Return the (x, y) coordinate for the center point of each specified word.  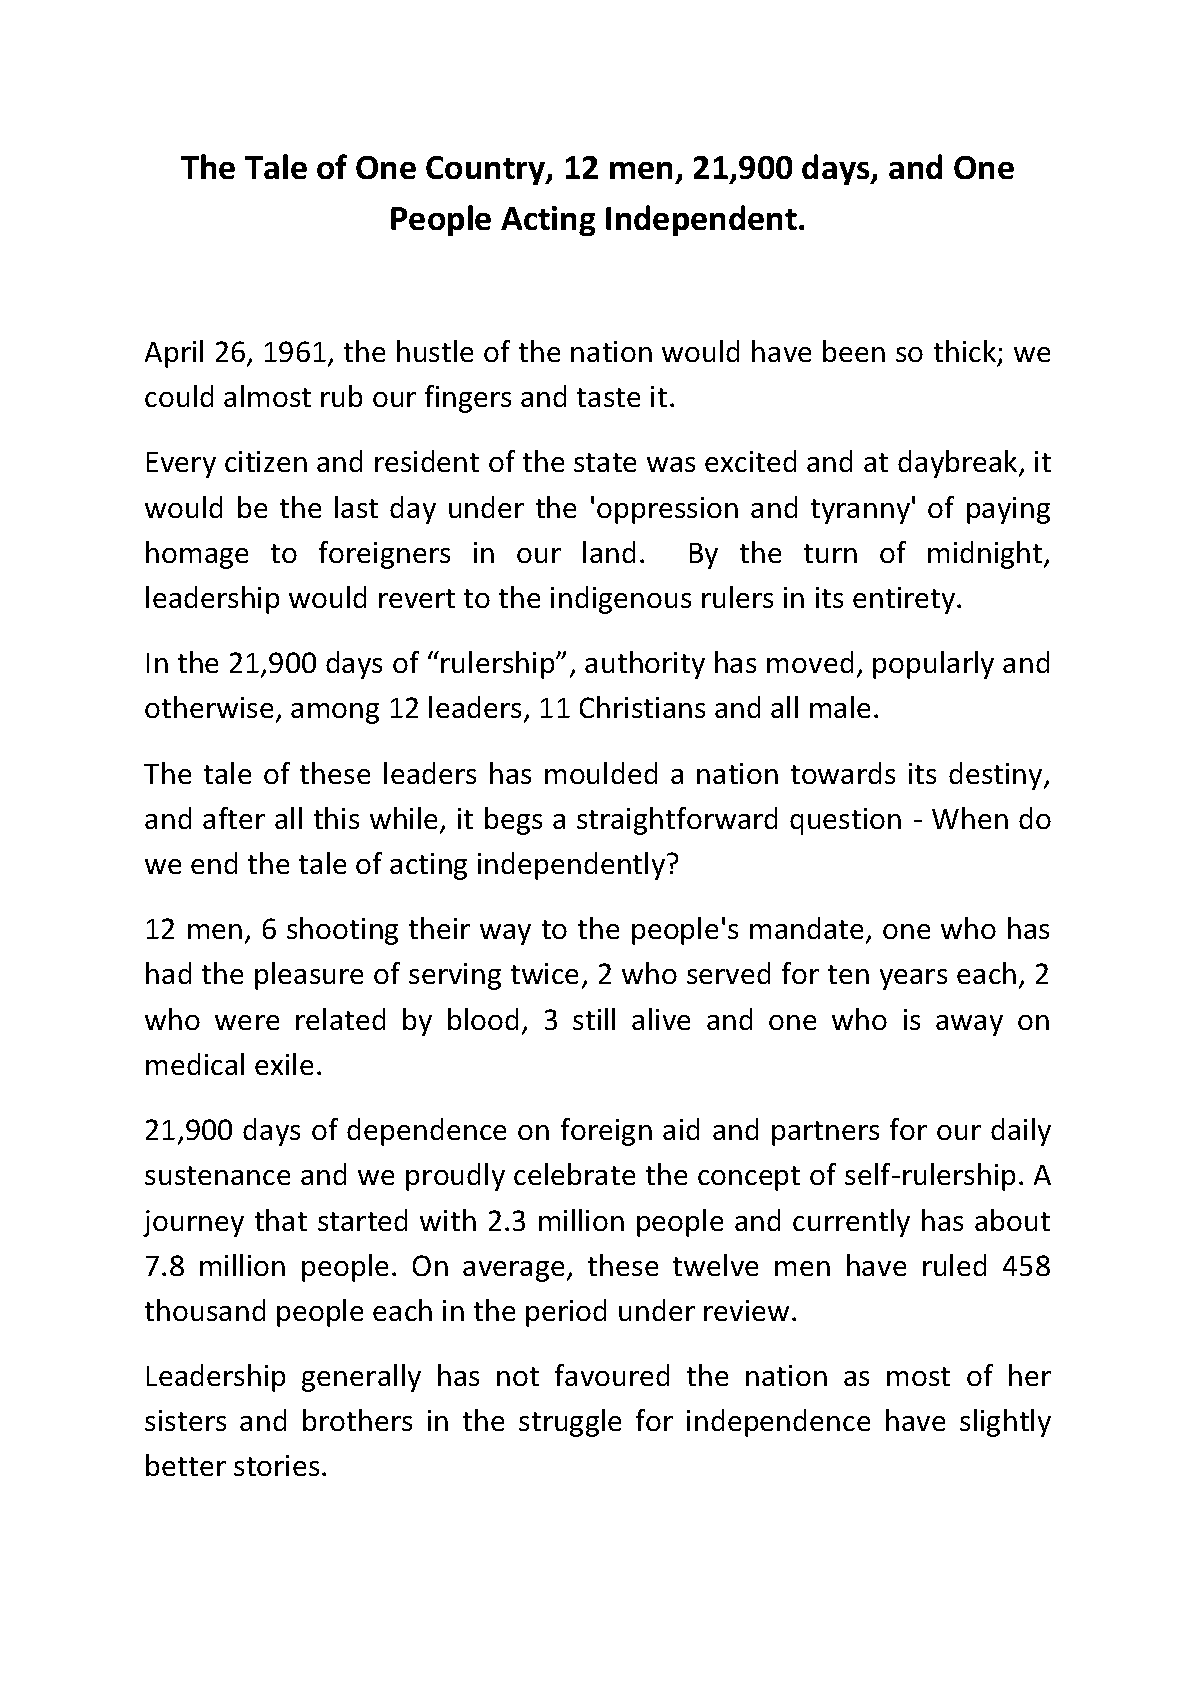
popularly (933, 665)
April (174, 354)
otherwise (209, 707)
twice (544, 973)
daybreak (959, 464)
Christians (642, 707)
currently (851, 1223)
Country (487, 170)
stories (276, 1465)
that (281, 1220)
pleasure (309, 976)
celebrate (574, 1174)
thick (966, 352)
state (605, 462)
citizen (266, 461)
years (913, 979)
